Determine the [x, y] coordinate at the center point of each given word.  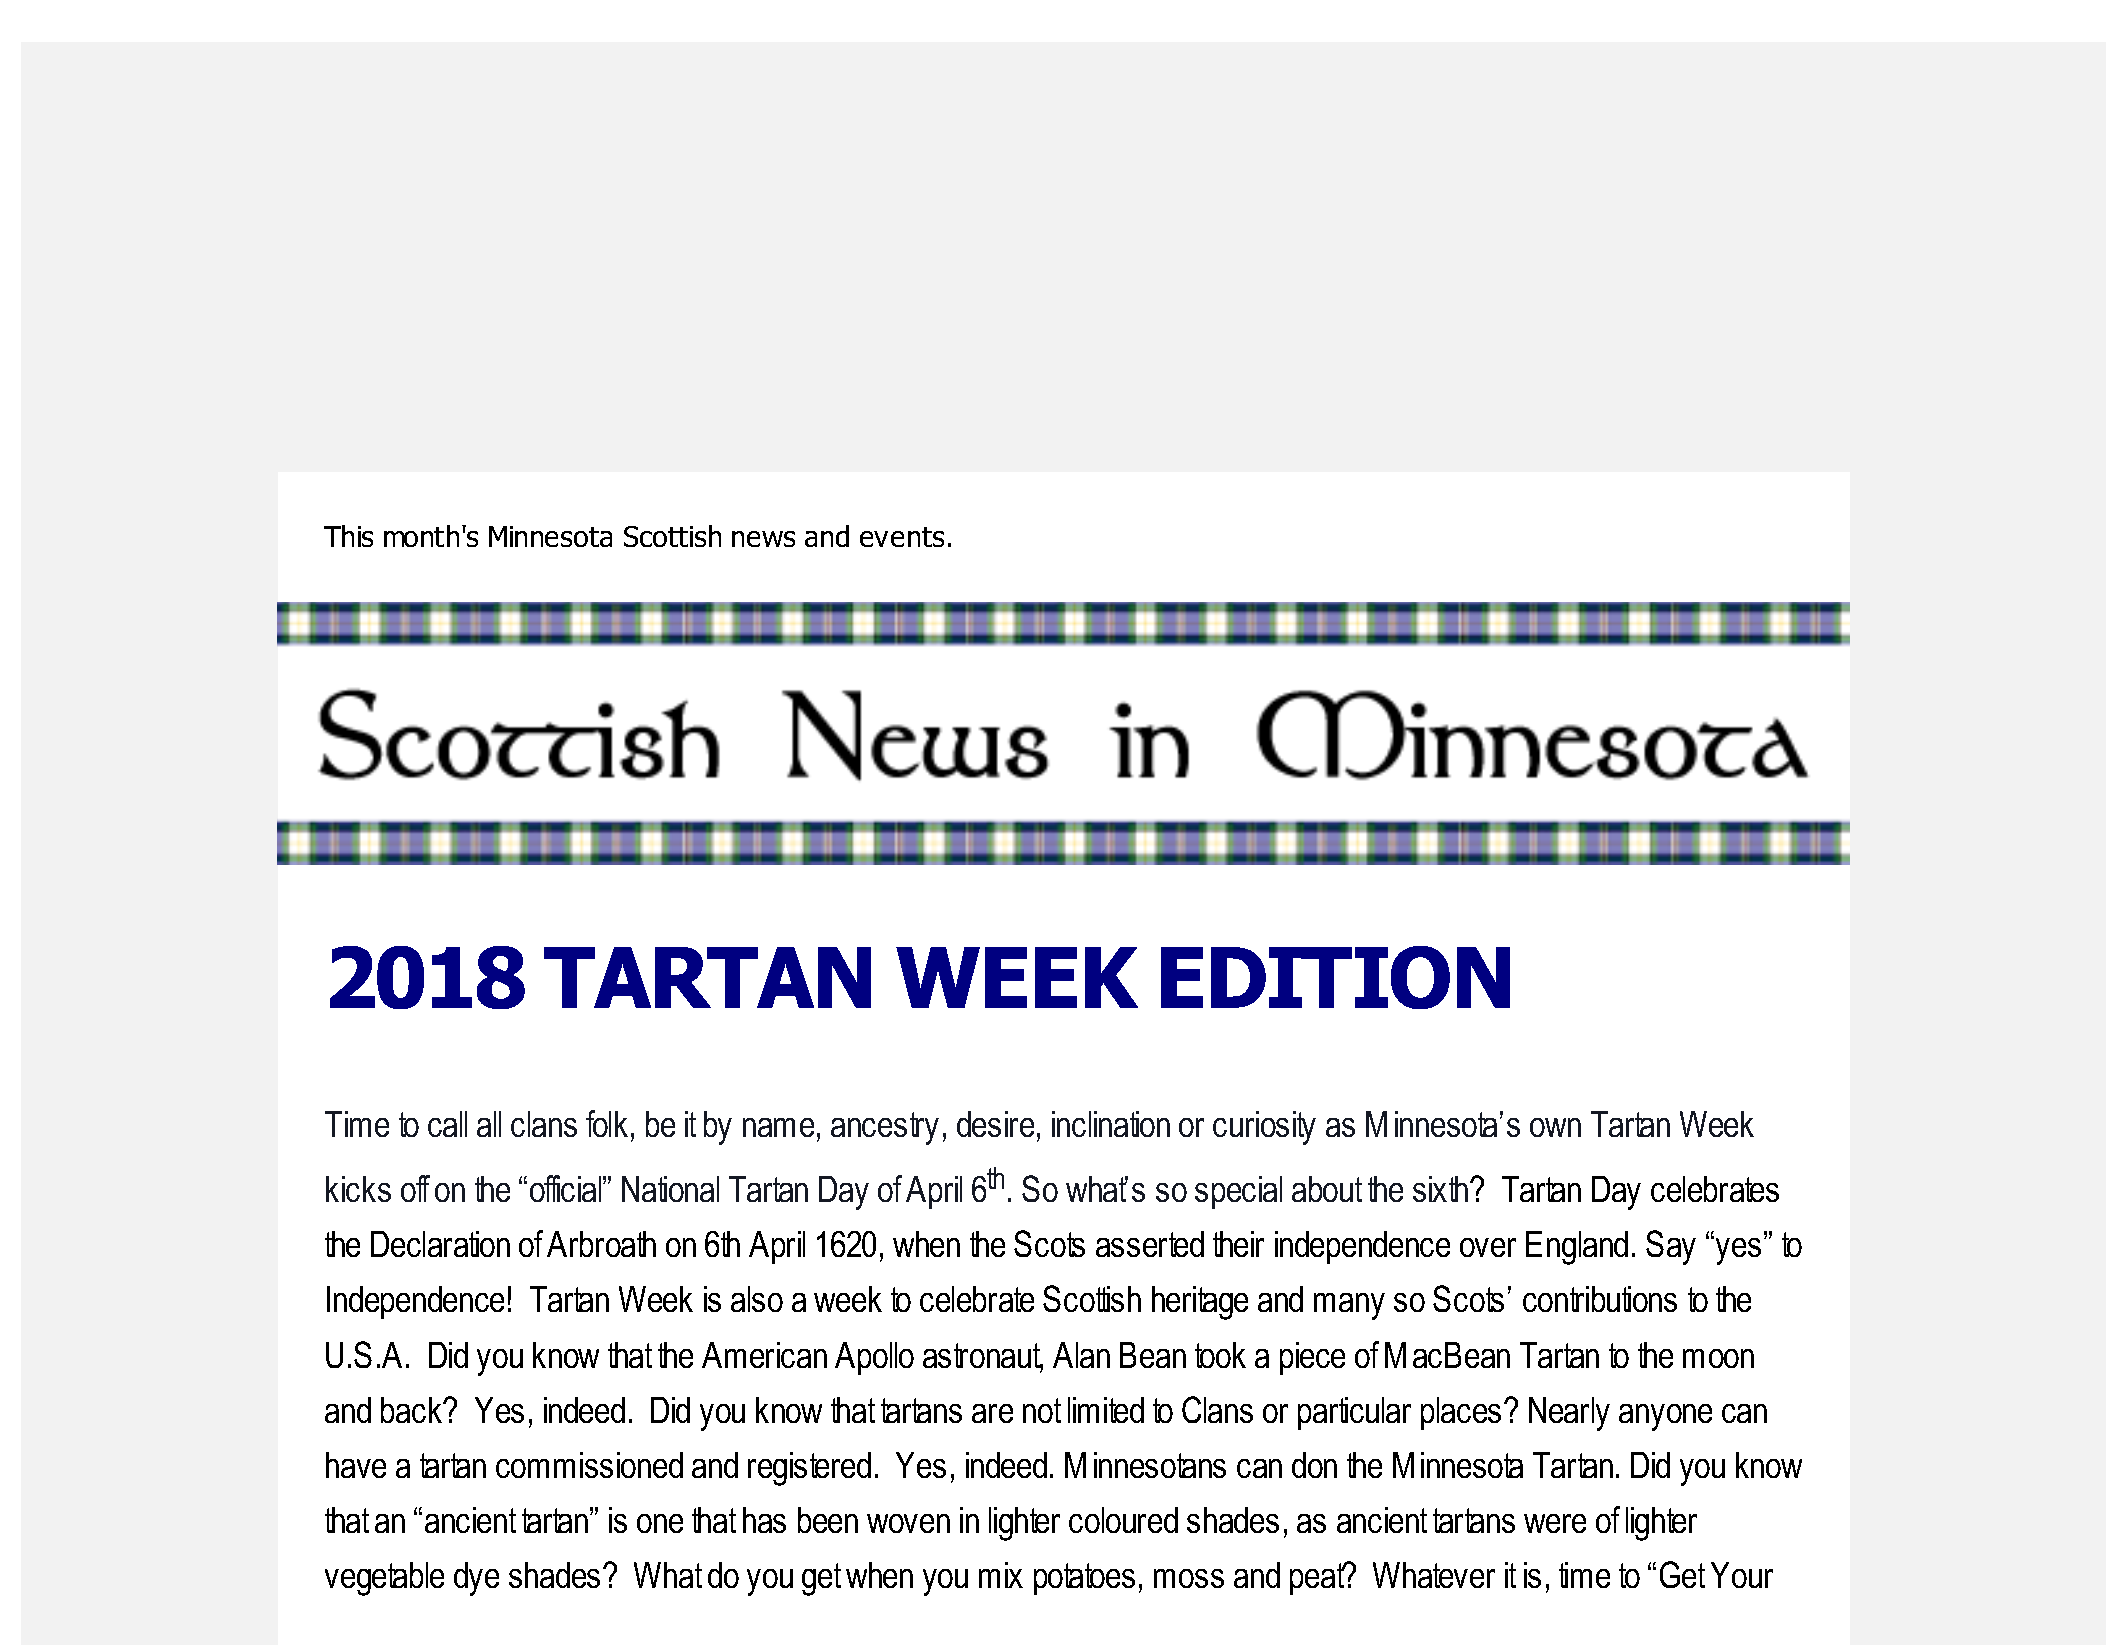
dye [476, 1579]
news [763, 539]
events [902, 537]
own [1555, 1127]
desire [995, 1124]
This [348, 536]
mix [1001, 1575]
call [447, 1124]
